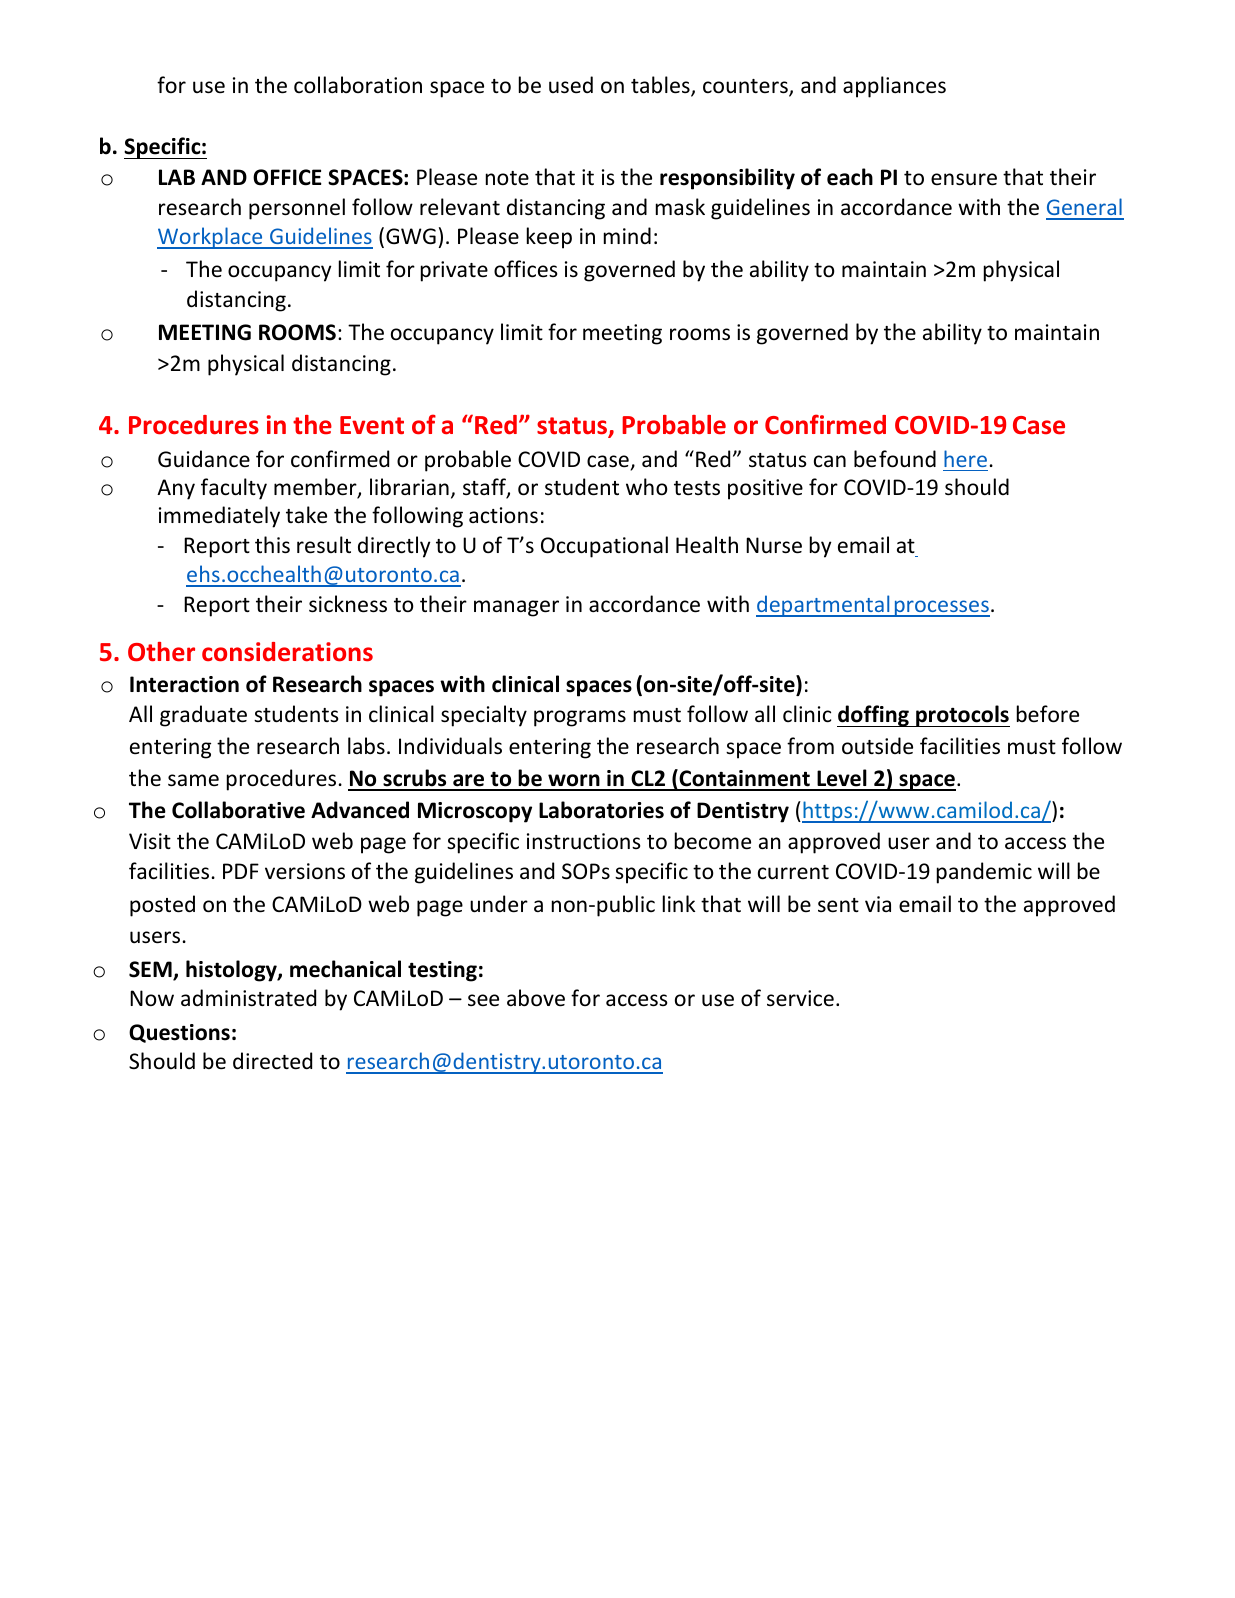  What do you see at coordinates (604, 547) in the screenshot?
I see `Occupational` at bounding box center [604, 547].
